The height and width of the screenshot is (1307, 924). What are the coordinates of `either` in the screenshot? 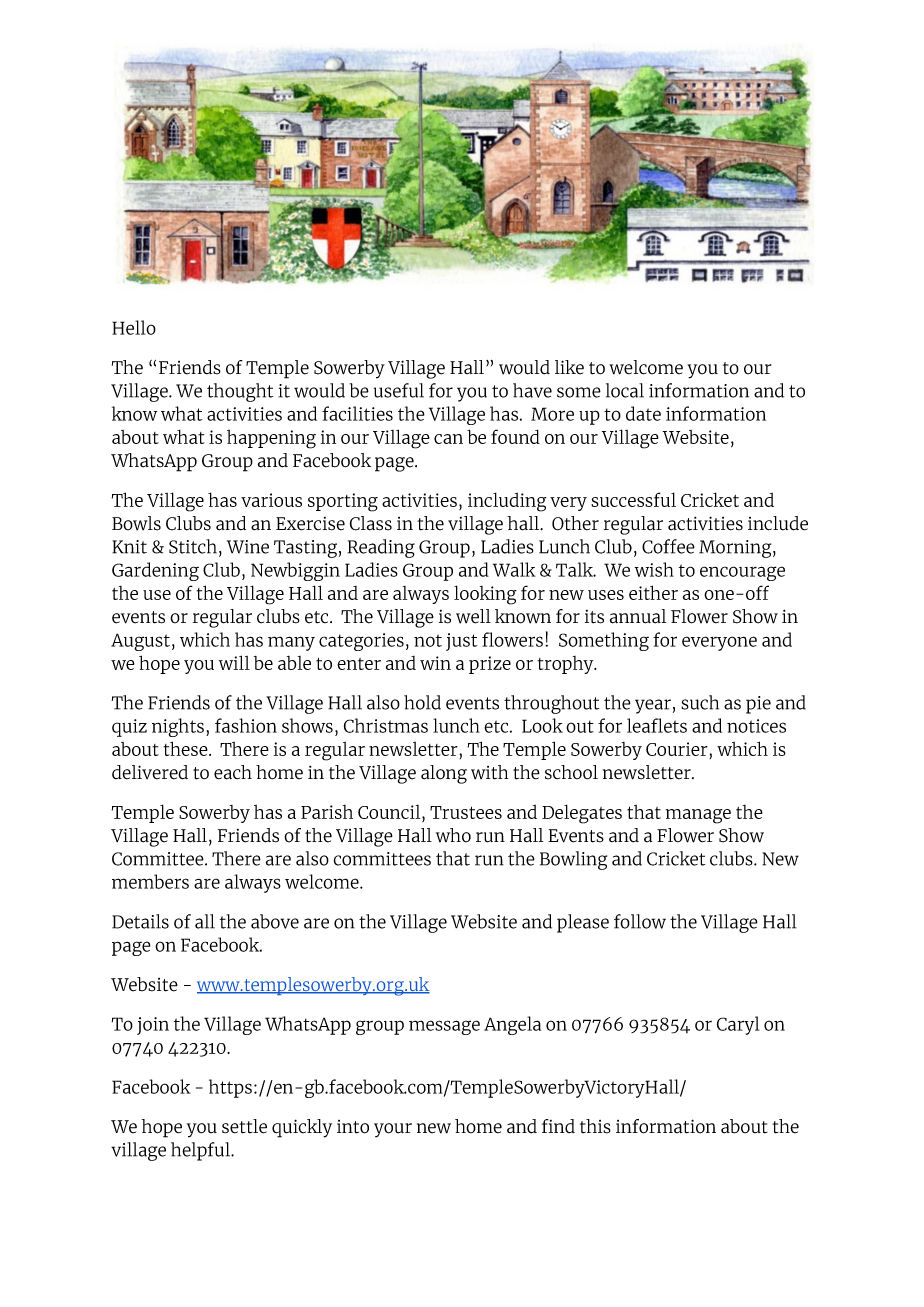 It's located at (653, 592).
